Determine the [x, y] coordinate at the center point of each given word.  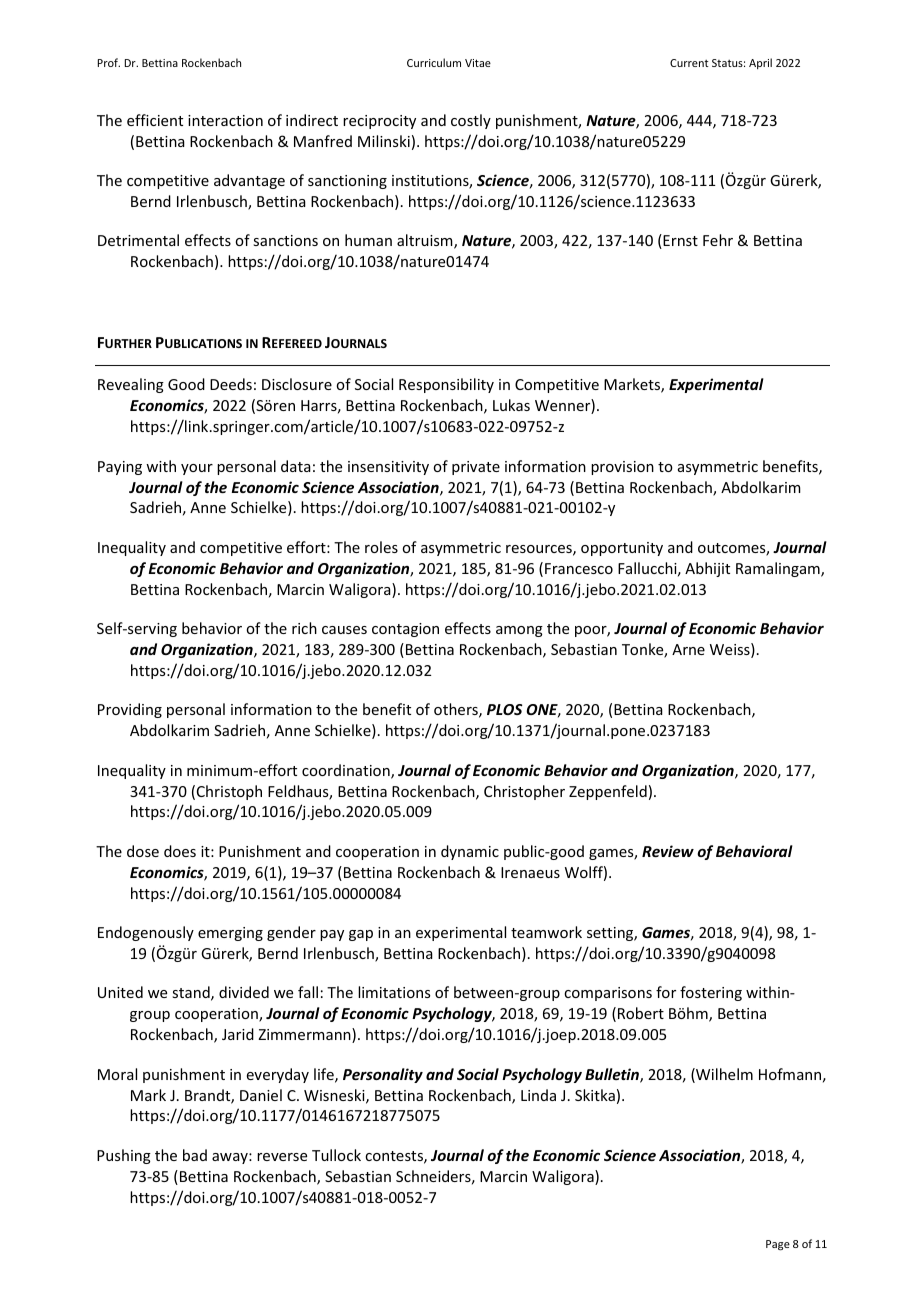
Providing [130, 710]
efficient [155, 120]
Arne [688, 649]
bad [195, 1155]
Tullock [336, 1155]
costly [471, 121]
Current [689, 63]
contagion [405, 630]
